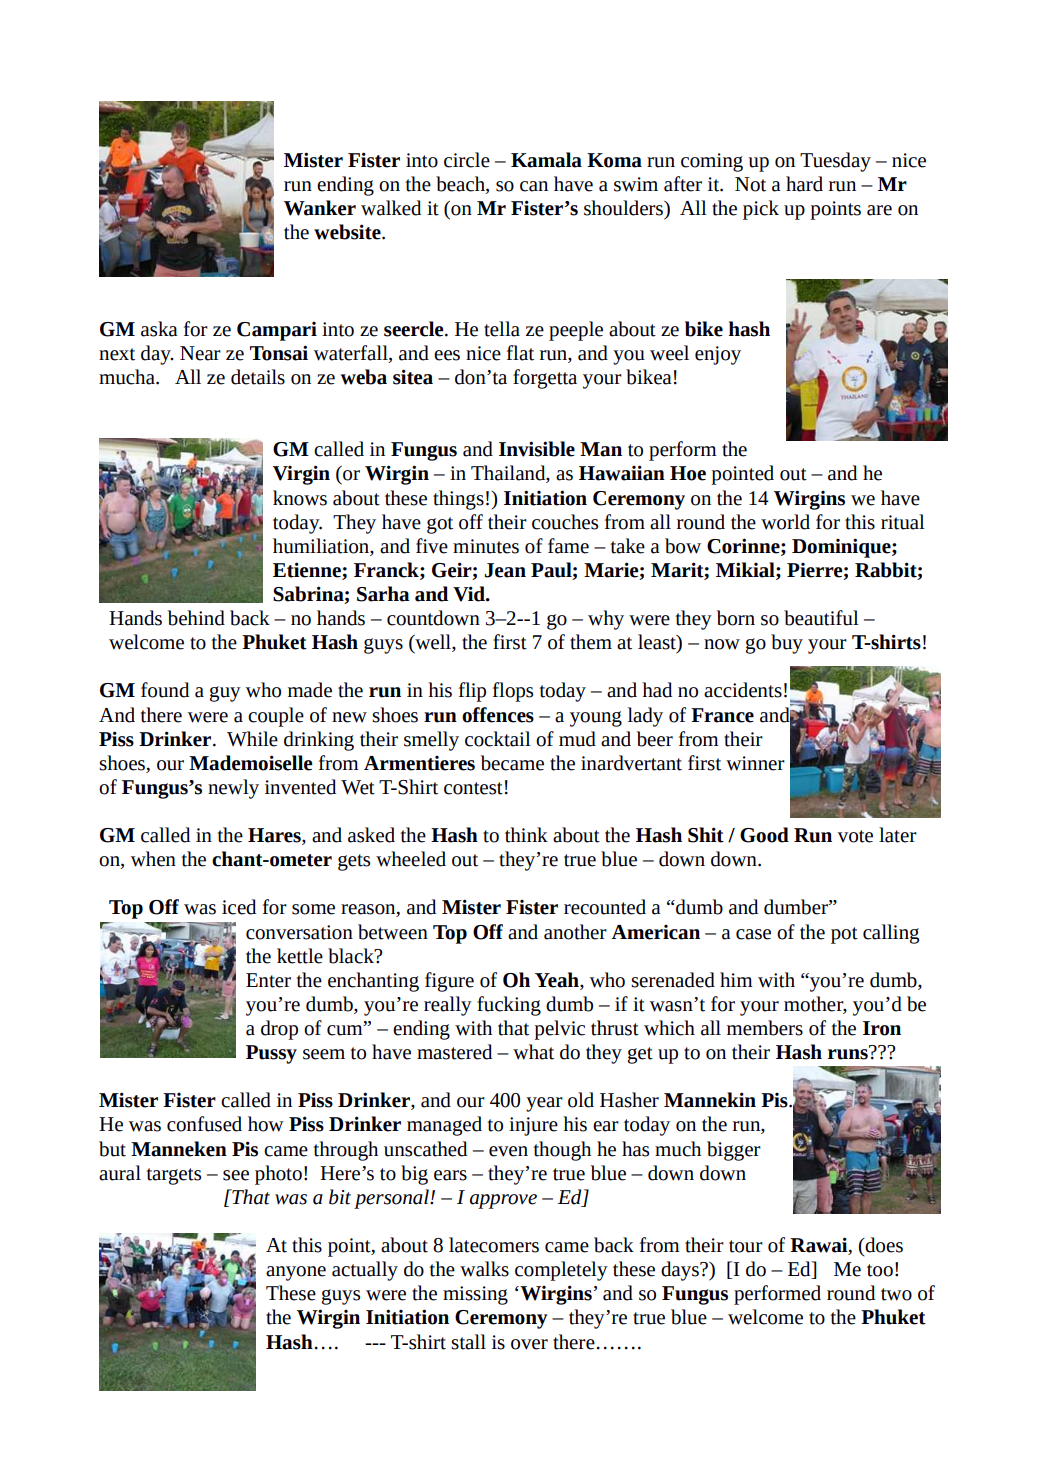 The image size is (1040, 1471). What do you see at coordinates (475, 1295) in the screenshot?
I see `missing` at bounding box center [475, 1295].
